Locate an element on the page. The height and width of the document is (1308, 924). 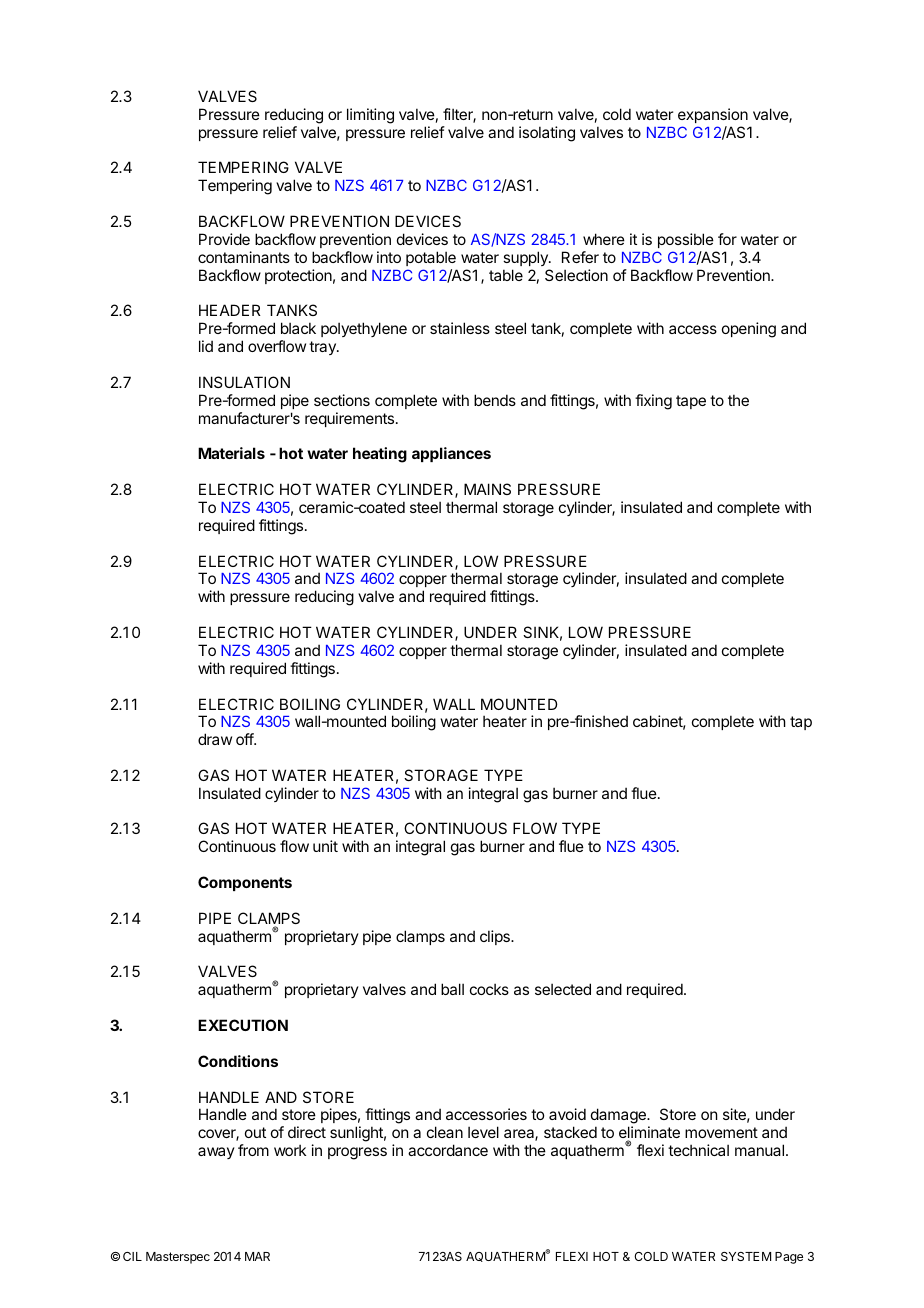
draw is located at coordinates (215, 739).
